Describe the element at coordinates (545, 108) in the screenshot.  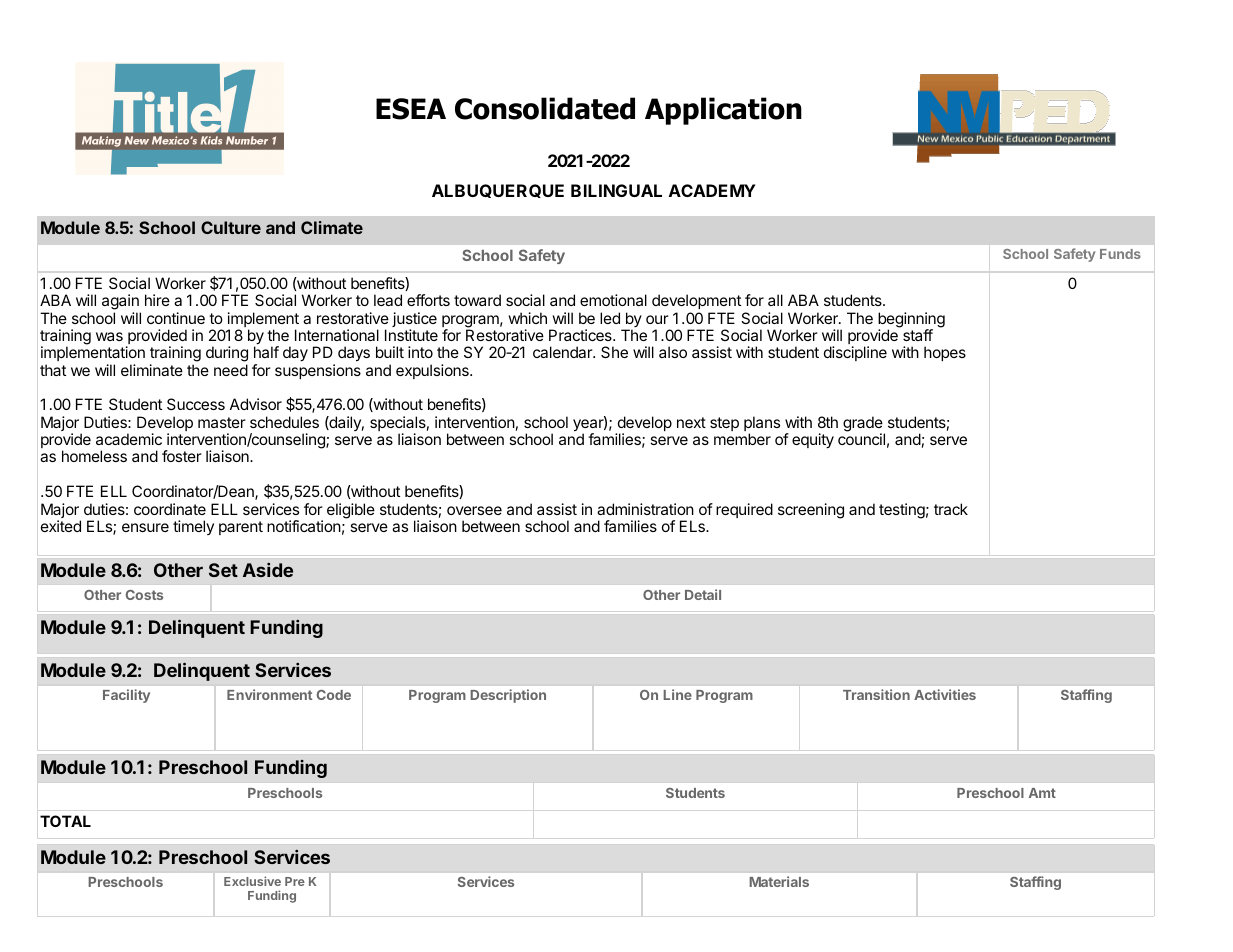
I see `Consolidated` at that location.
